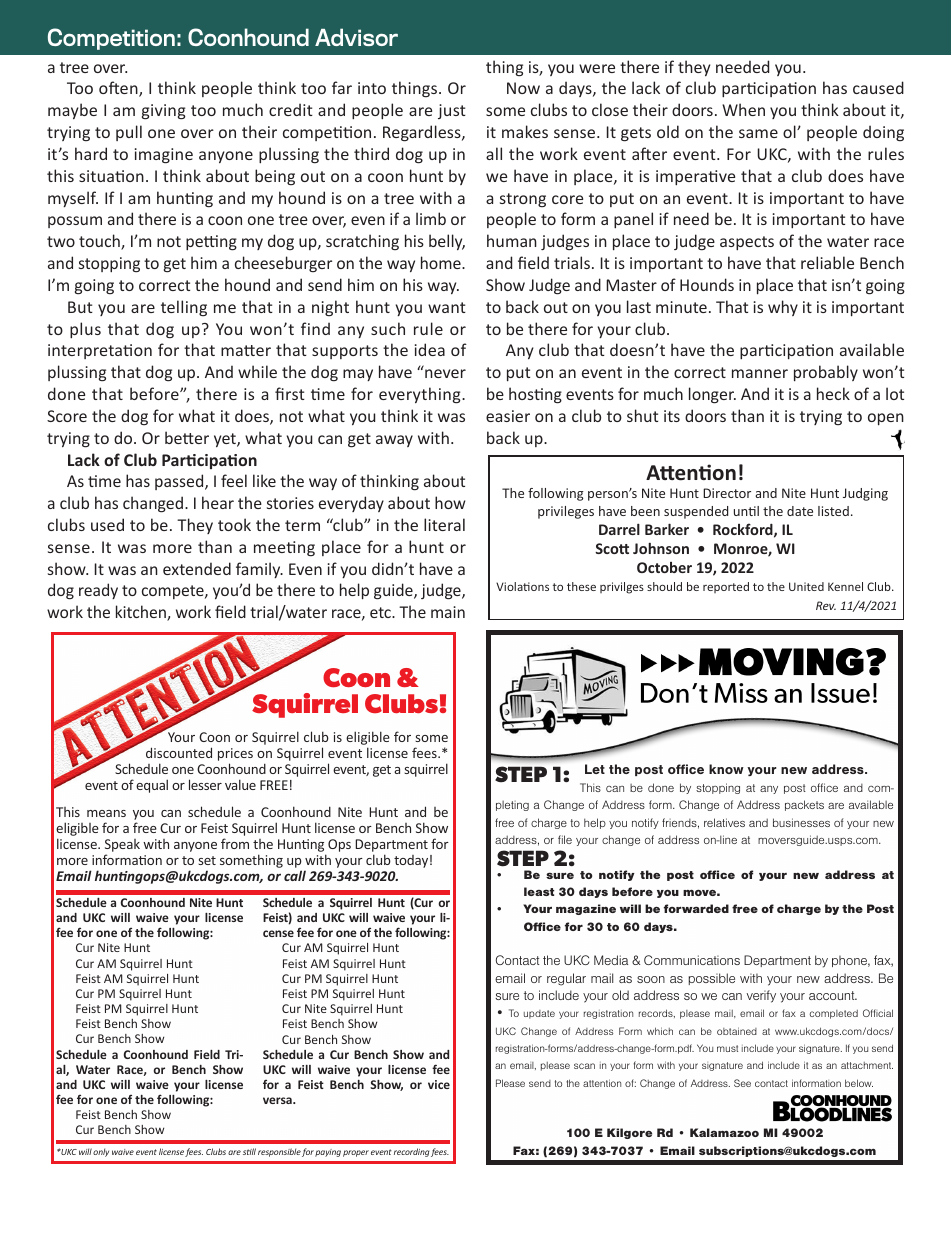  Describe the element at coordinates (737, 1031) in the screenshot. I see `obtained` at that location.
